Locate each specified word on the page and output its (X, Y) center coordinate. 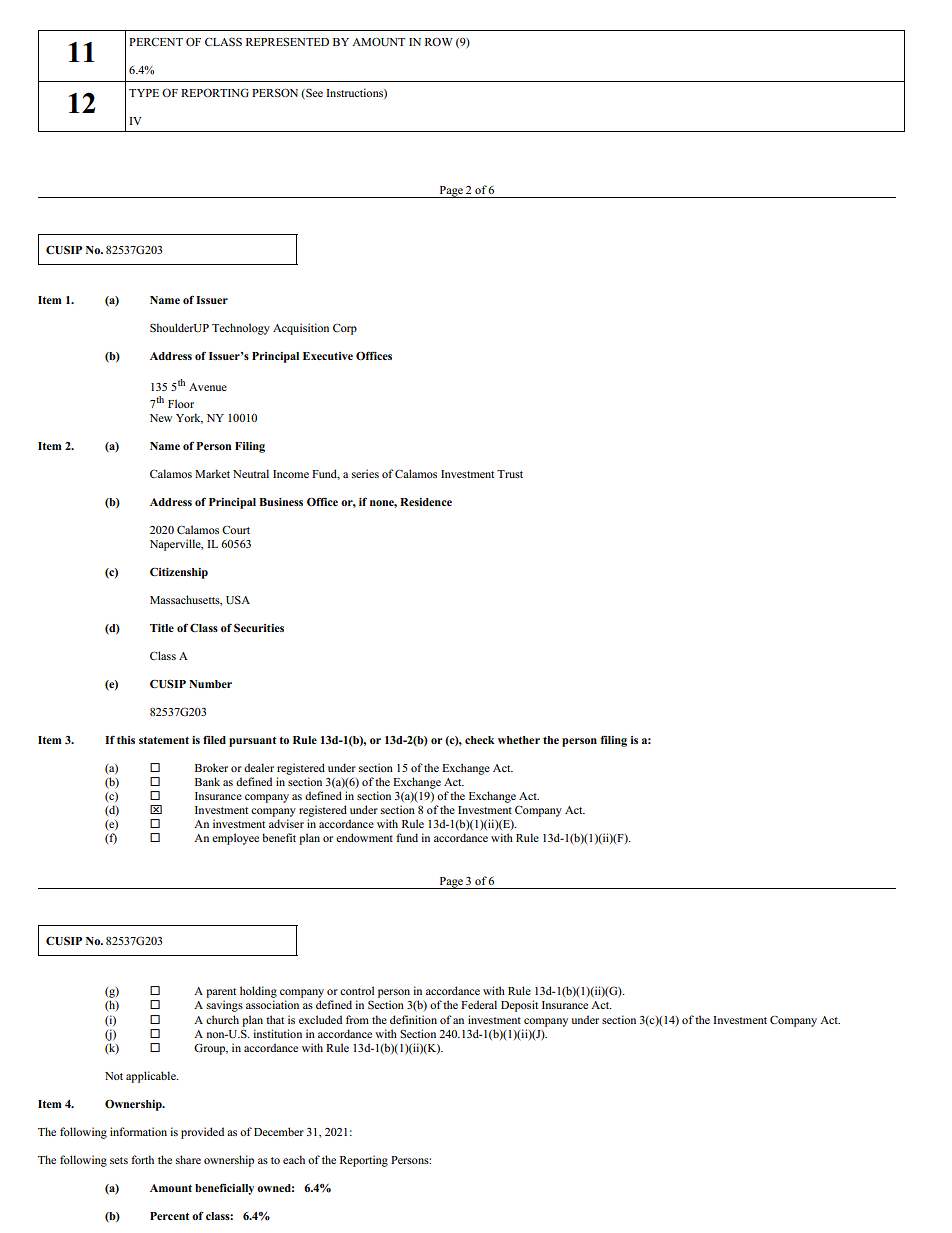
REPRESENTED (287, 42)
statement (164, 740)
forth (142, 1159)
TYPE (144, 93)
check (480, 740)
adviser (286, 823)
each (294, 1159)
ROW (439, 41)
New (161, 418)
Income (291, 474)
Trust (510, 474)
